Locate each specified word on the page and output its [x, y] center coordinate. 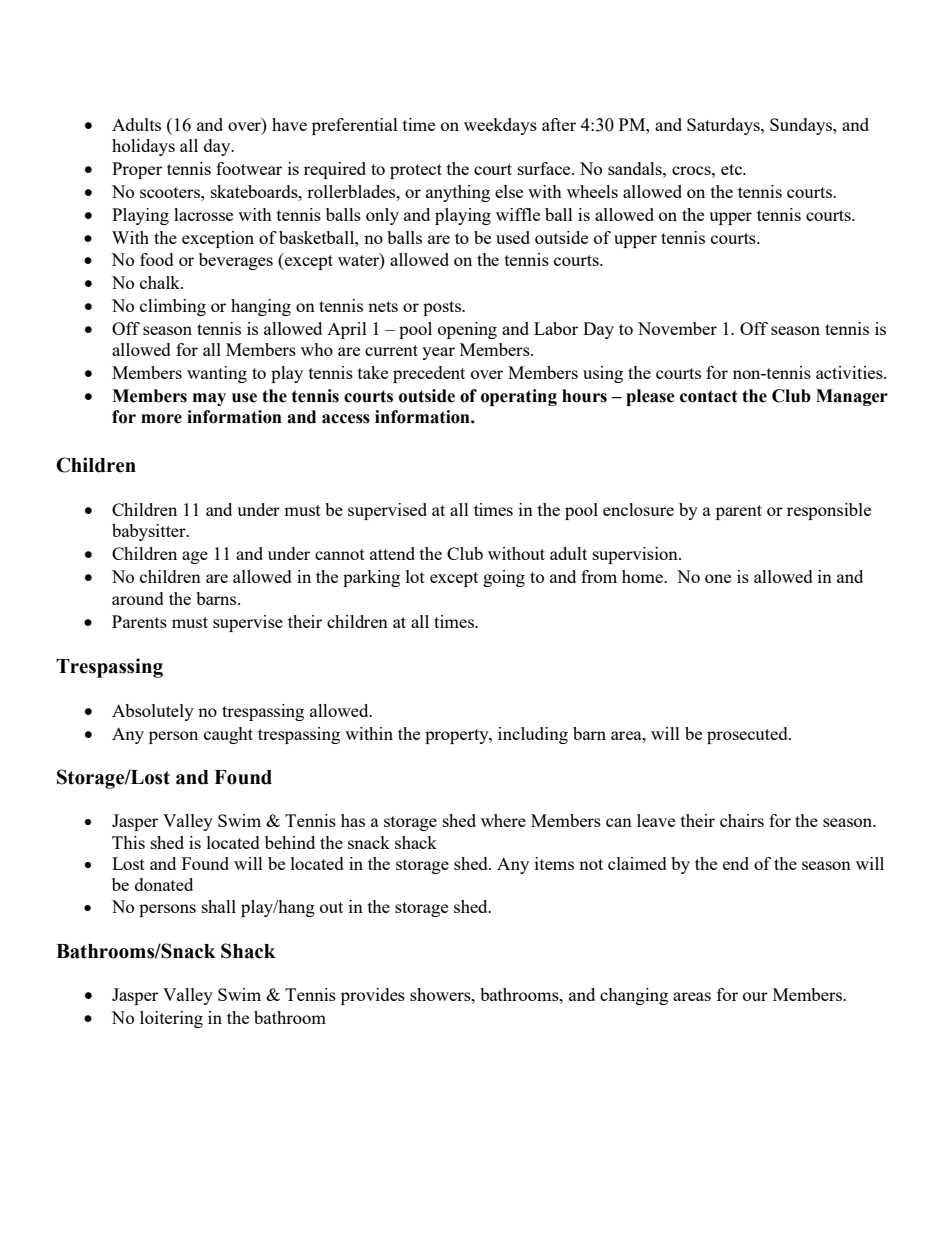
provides [373, 996]
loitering [171, 1019]
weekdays [500, 126]
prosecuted [748, 735]
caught [228, 735]
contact [709, 396]
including [533, 735]
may [209, 399]
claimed [637, 863]
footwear [249, 168]
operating [519, 397]
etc [732, 169]
